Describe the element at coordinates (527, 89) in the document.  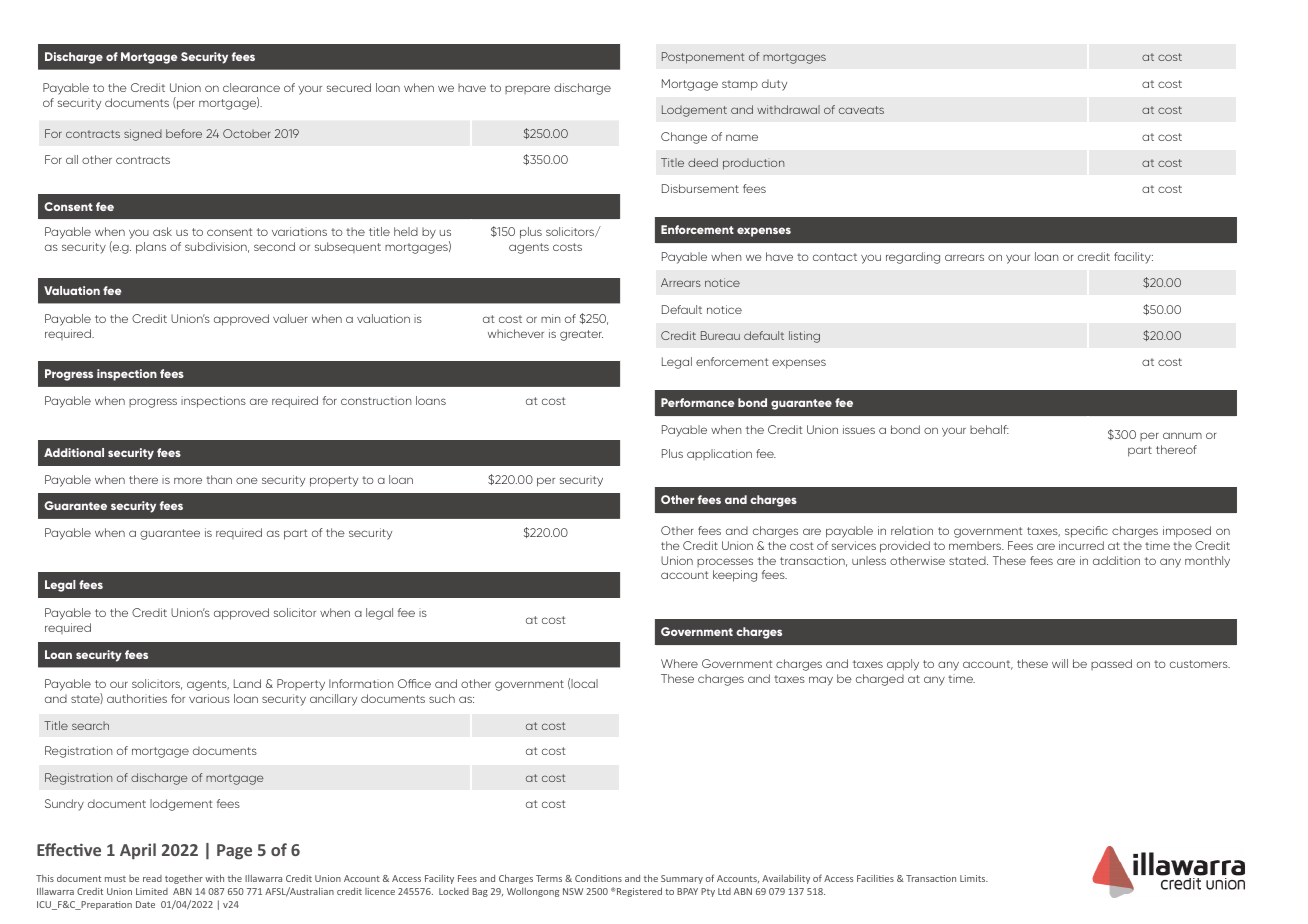
I see `prepare` at that location.
